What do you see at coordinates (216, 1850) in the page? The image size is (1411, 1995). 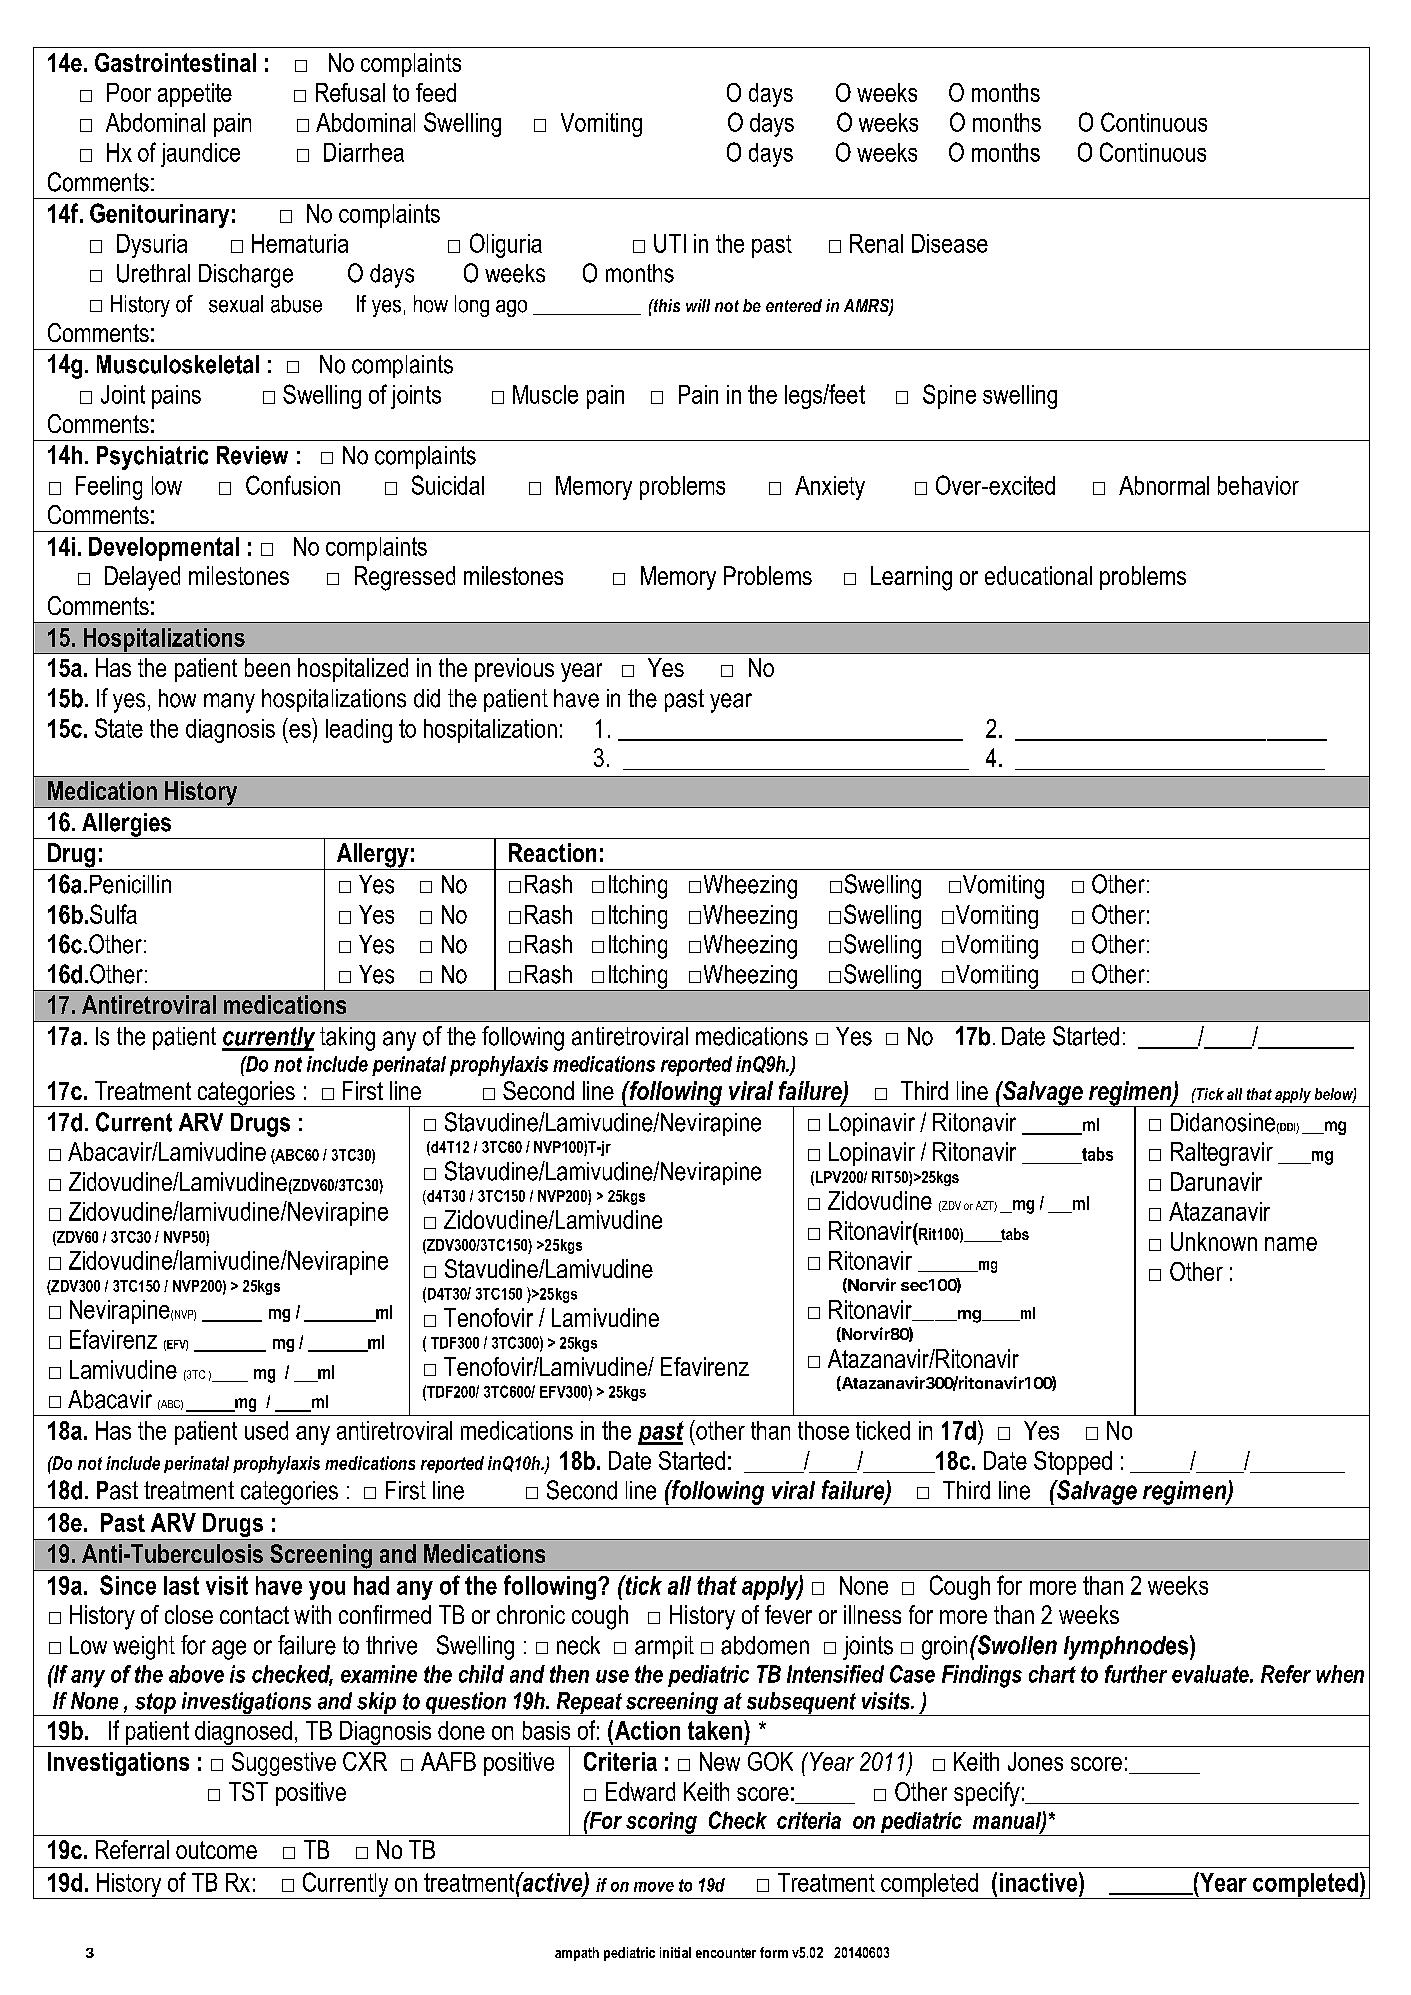 I see `outcome` at bounding box center [216, 1850].
